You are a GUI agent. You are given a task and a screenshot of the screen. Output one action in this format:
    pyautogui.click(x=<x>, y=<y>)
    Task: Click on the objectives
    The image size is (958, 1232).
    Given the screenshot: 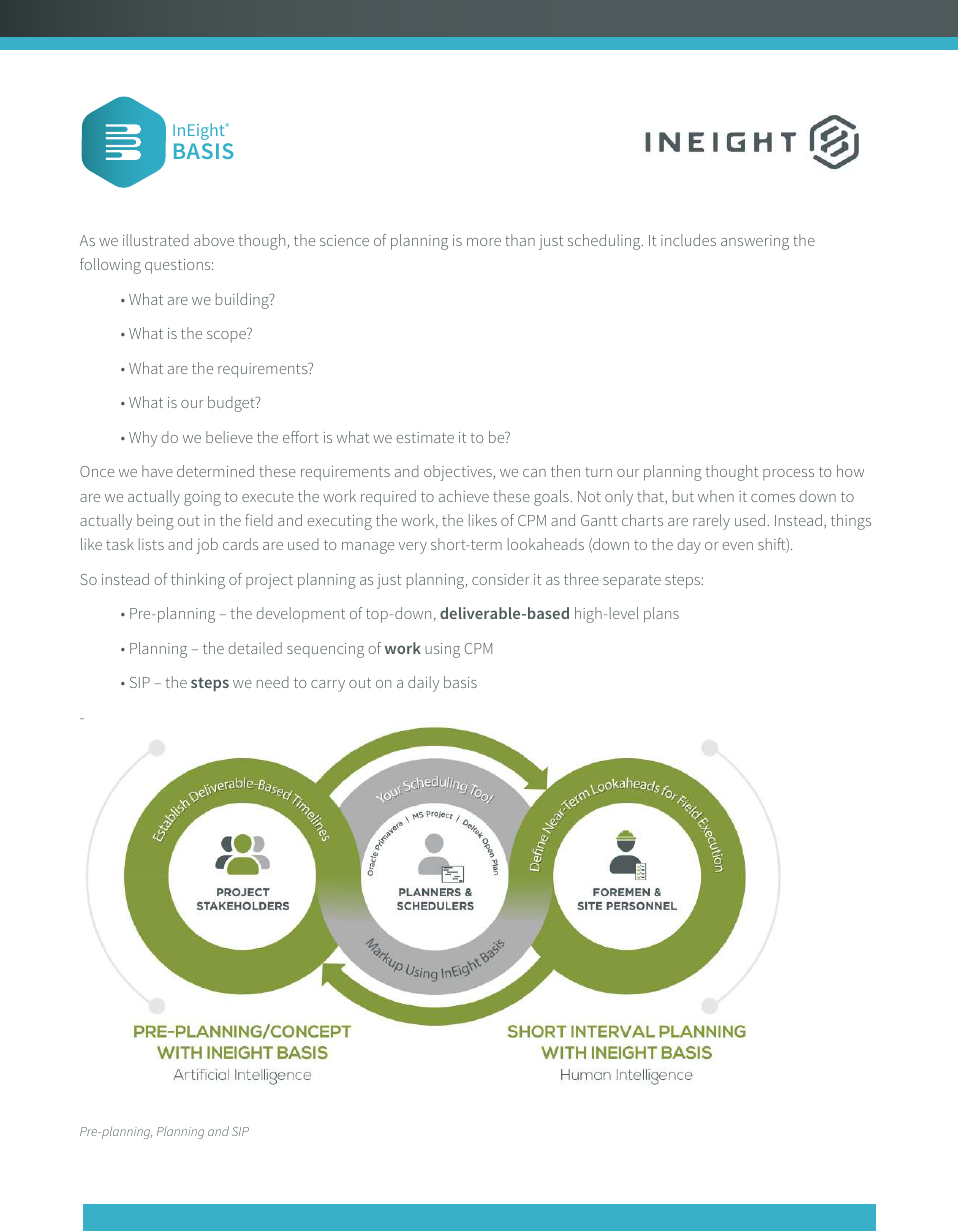 What is the action you would take?
    pyautogui.click(x=458, y=473)
